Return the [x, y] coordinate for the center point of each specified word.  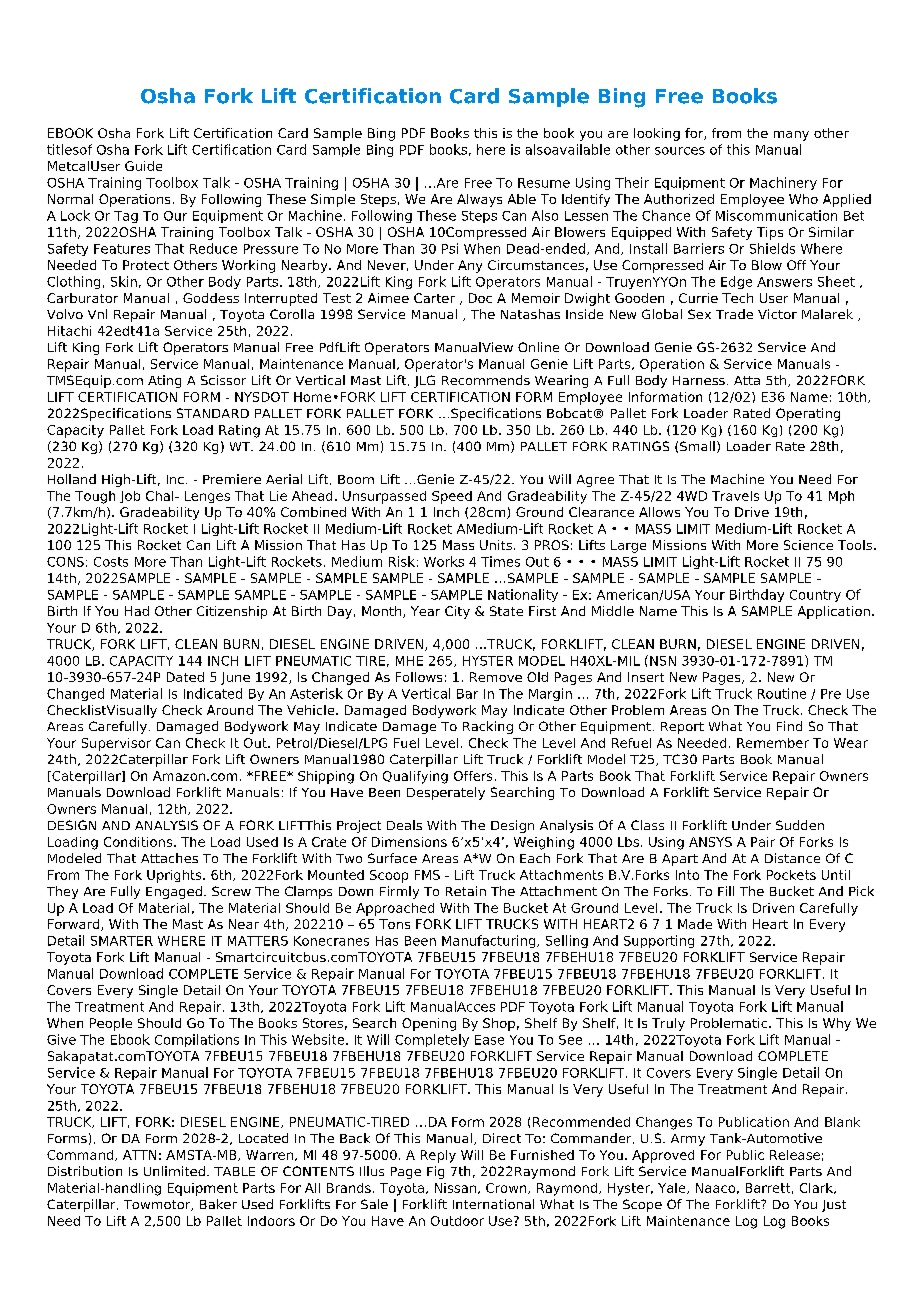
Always [479, 200]
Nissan [455, 1188]
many [791, 136]
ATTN [139, 1155]
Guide [143, 166]
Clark [817, 1188]
